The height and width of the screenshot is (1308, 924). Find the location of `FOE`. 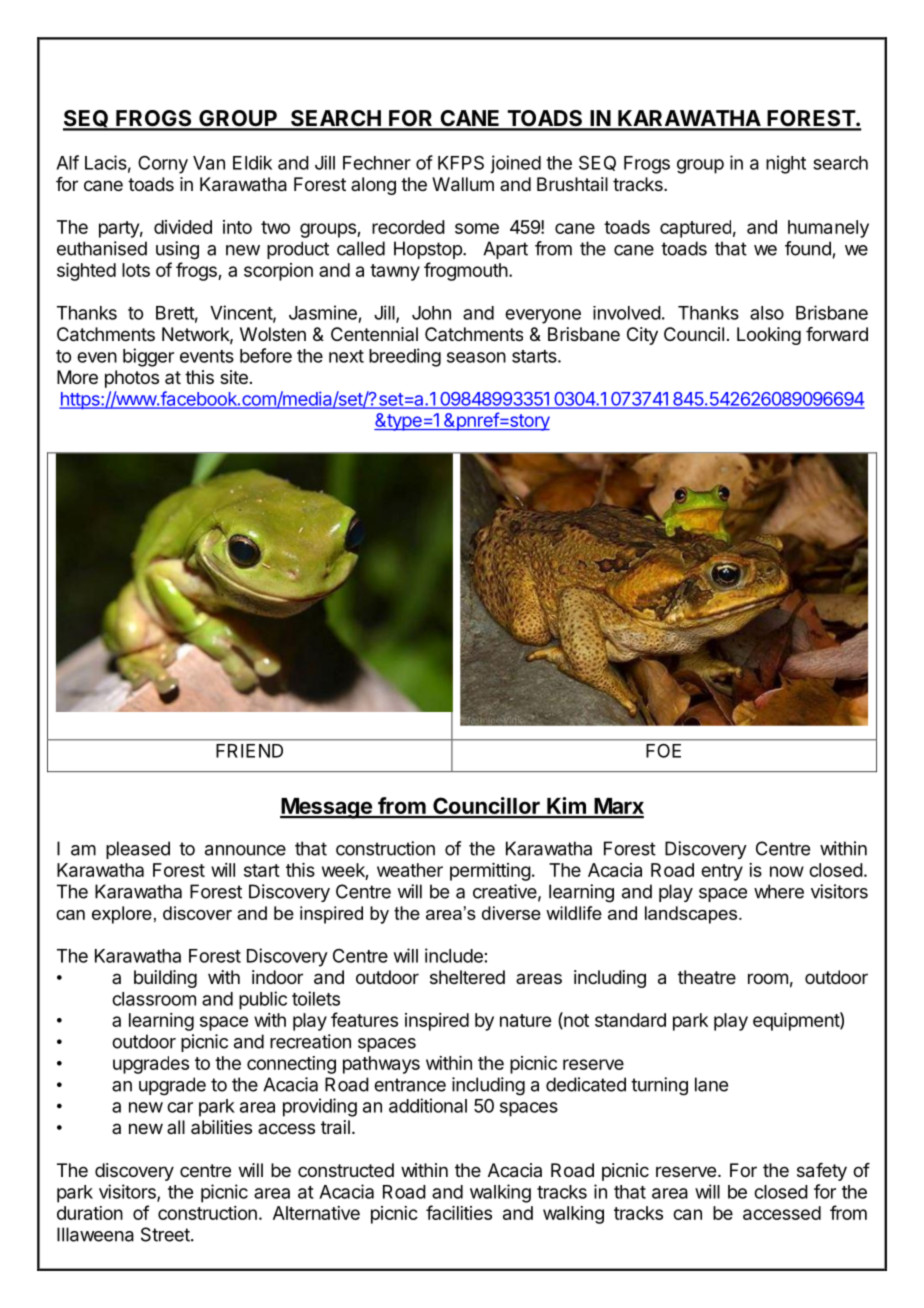

FOE is located at coordinates (663, 751).
